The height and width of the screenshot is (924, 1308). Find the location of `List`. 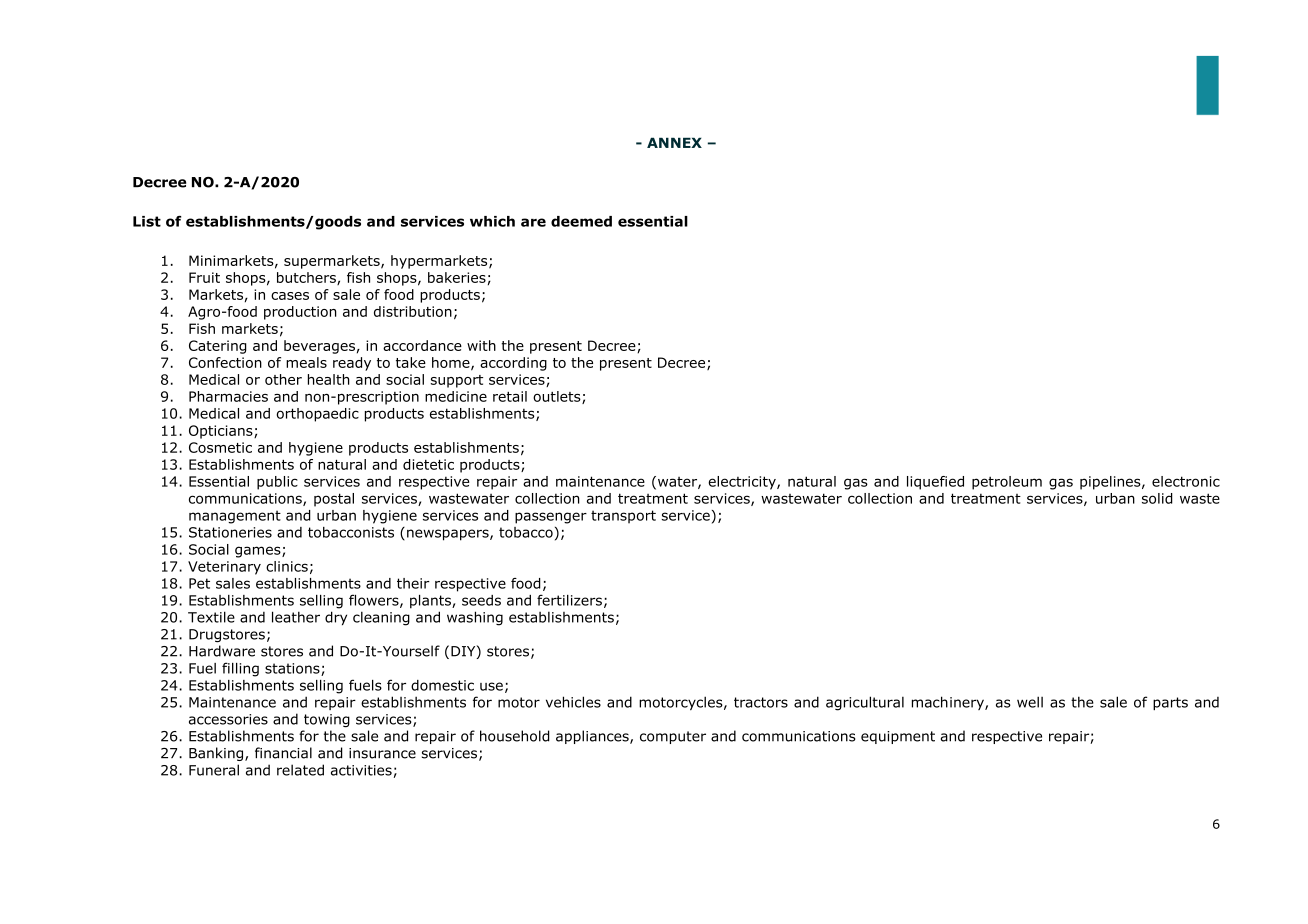

List is located at coordinates (147, 221).
